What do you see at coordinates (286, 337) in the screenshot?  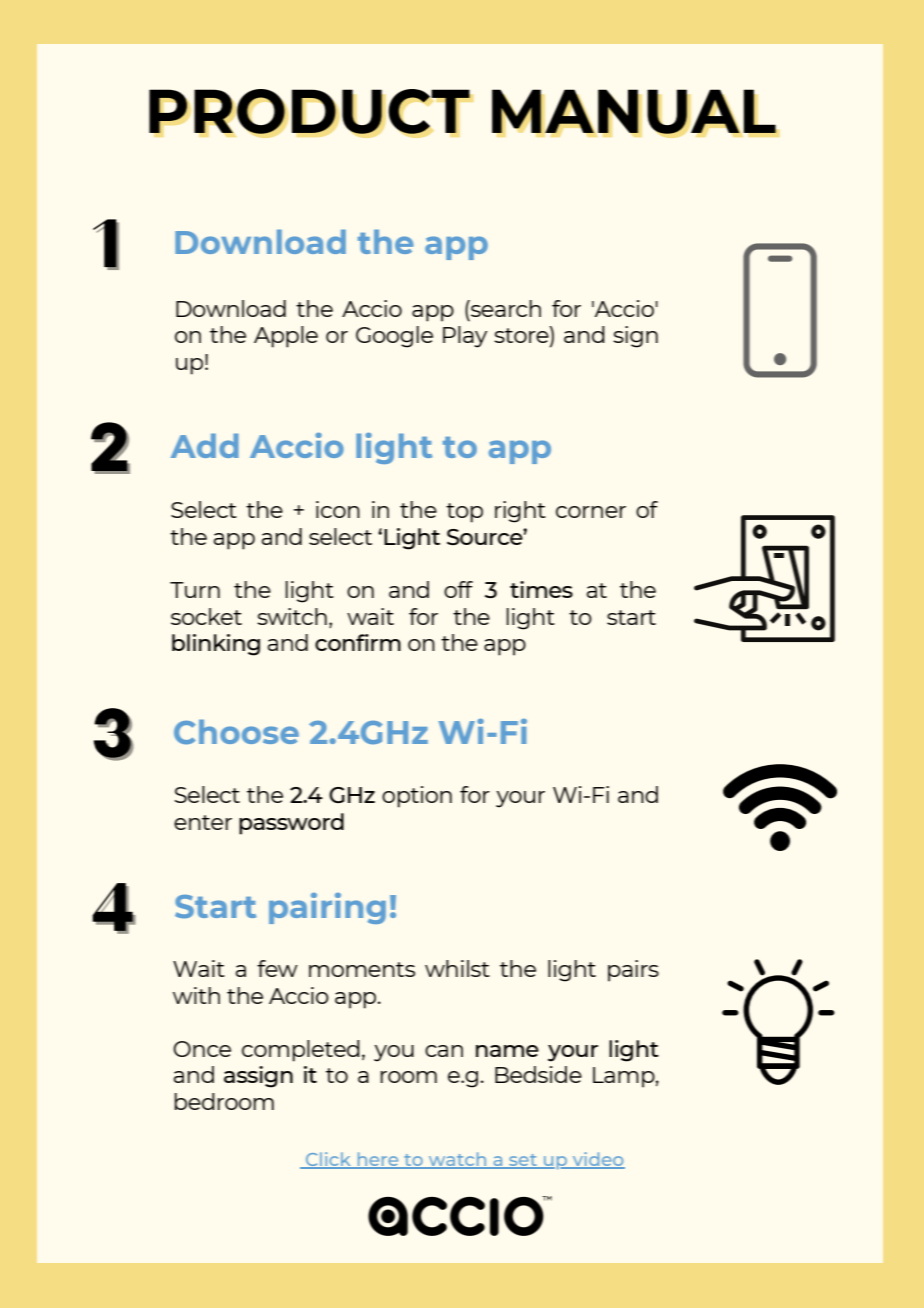 I see `Apple` at bounding box center [286, 337].
